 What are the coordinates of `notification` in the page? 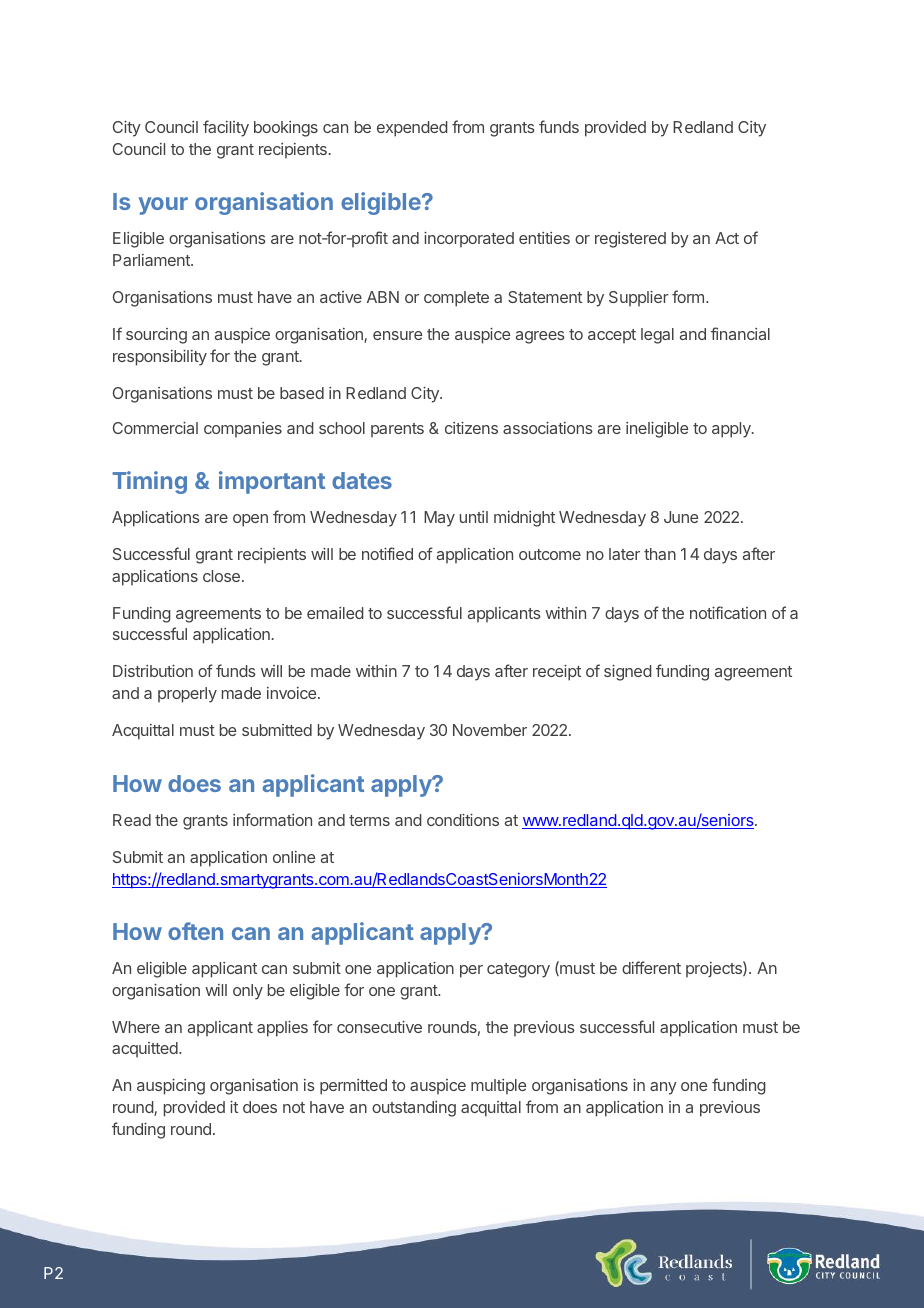 It's located at (728, 612).
